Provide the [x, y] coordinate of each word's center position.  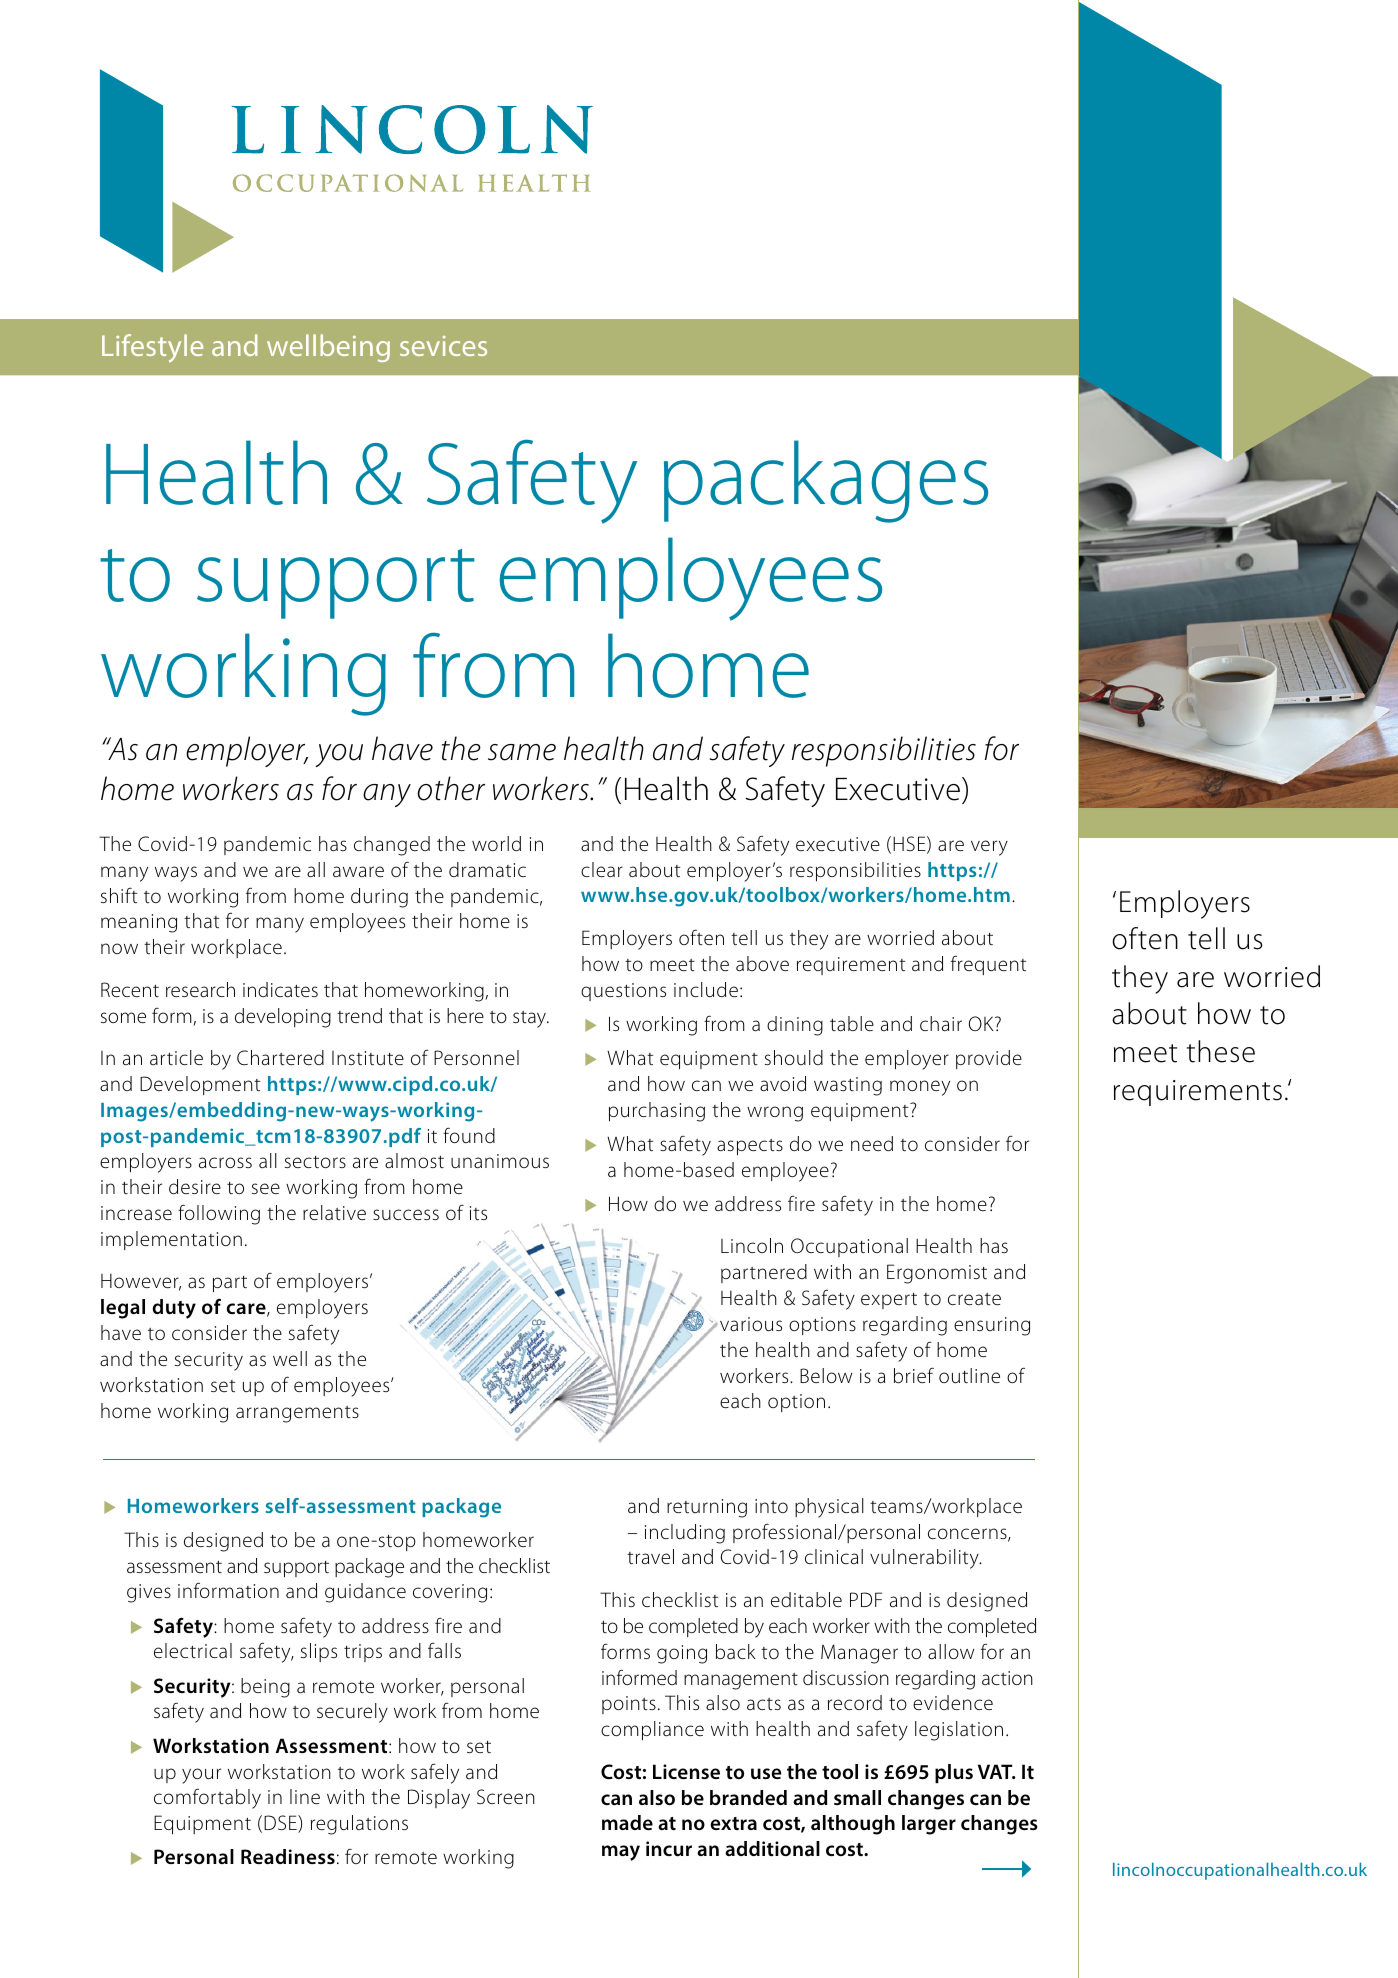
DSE [281, 1824]
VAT [996, 1771]
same [522, 752]
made [627, 1822]
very [989, 848]
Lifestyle [152, 348]
